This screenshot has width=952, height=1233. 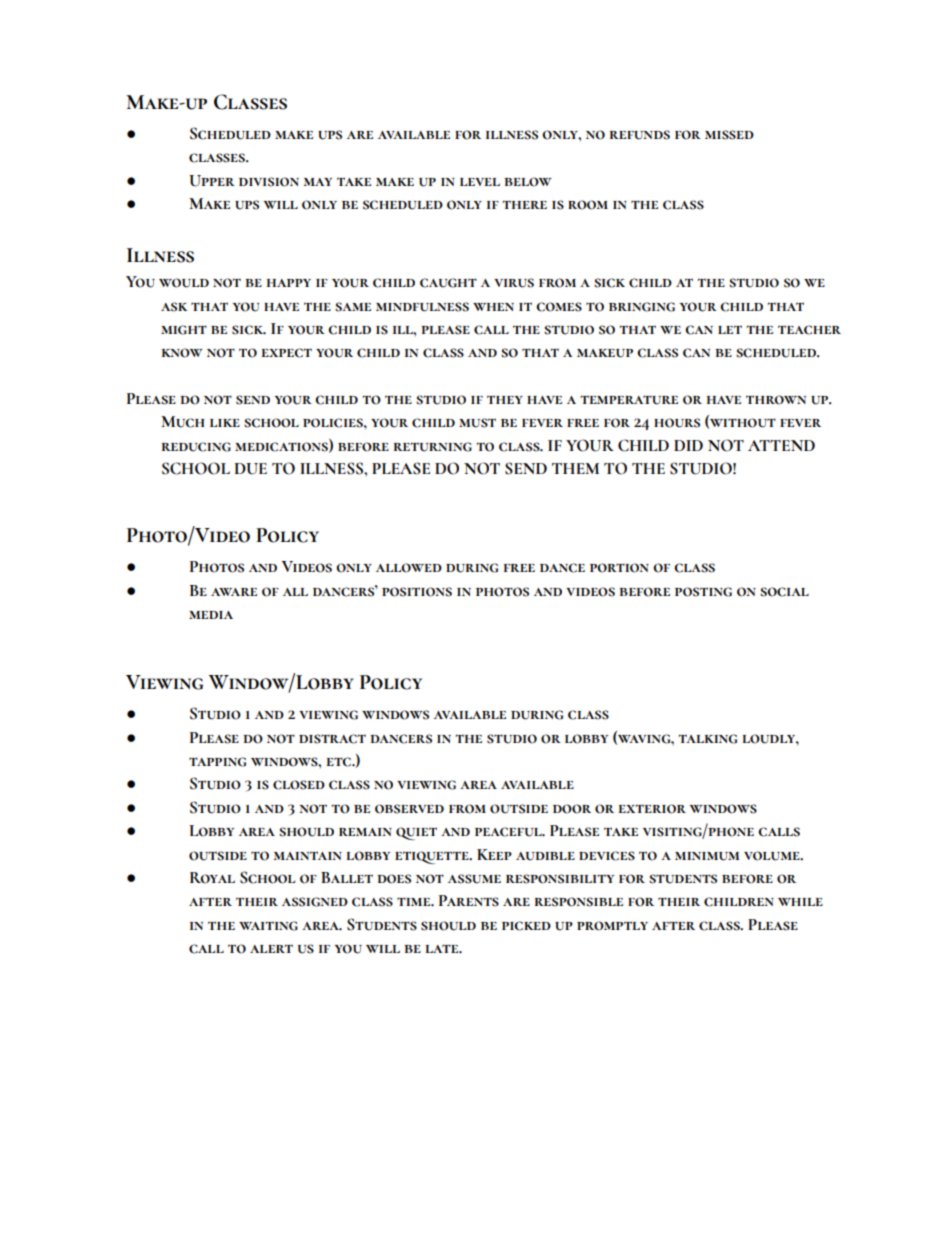 What do you see at coordinates (225, 423) in the screenshot?
I see `like` at bounding box center [225, 423].
